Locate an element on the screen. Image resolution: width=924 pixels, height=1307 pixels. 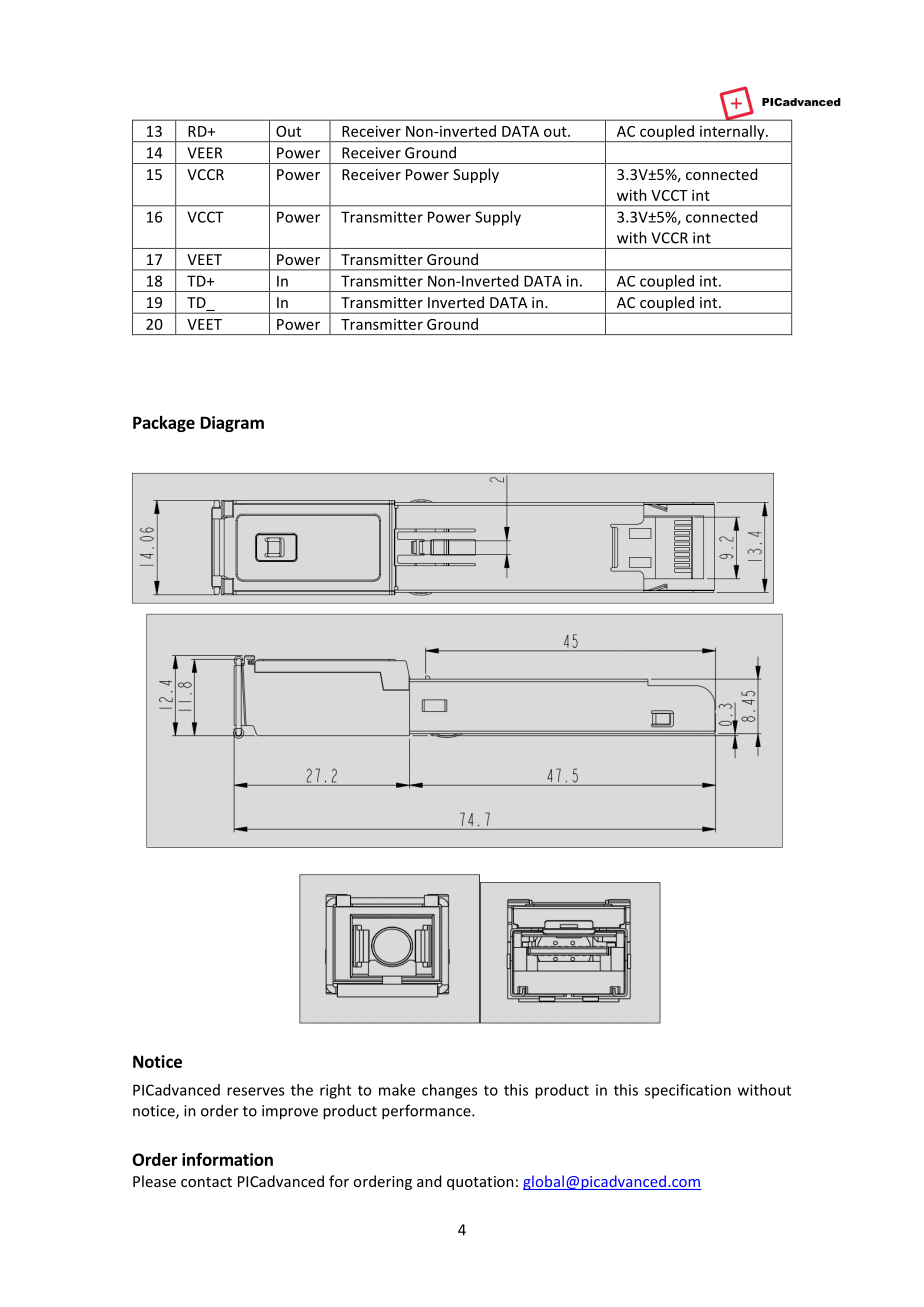
reserves is located at coordinates (255, 1091).
